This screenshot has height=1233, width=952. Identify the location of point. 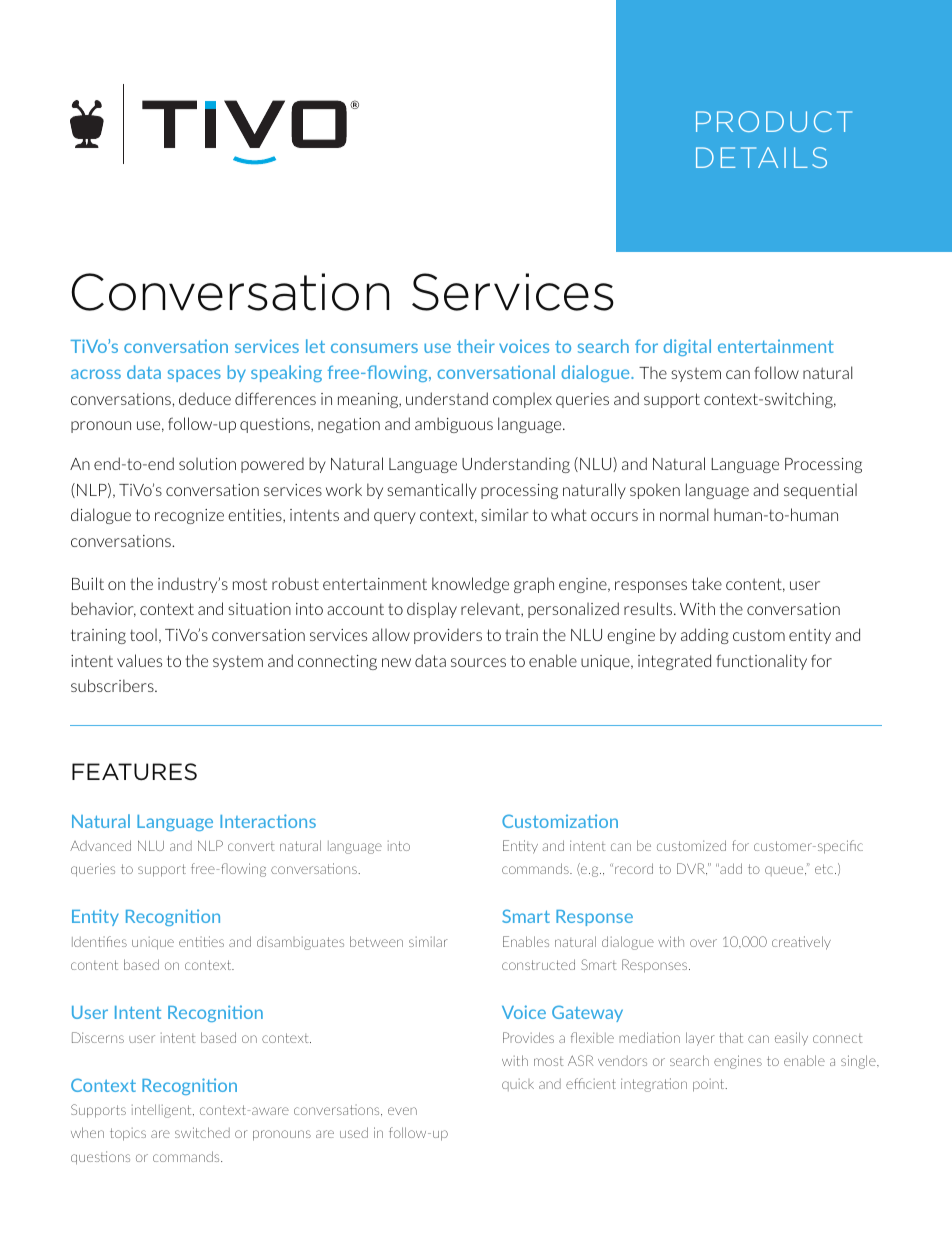
(710, 1085).
